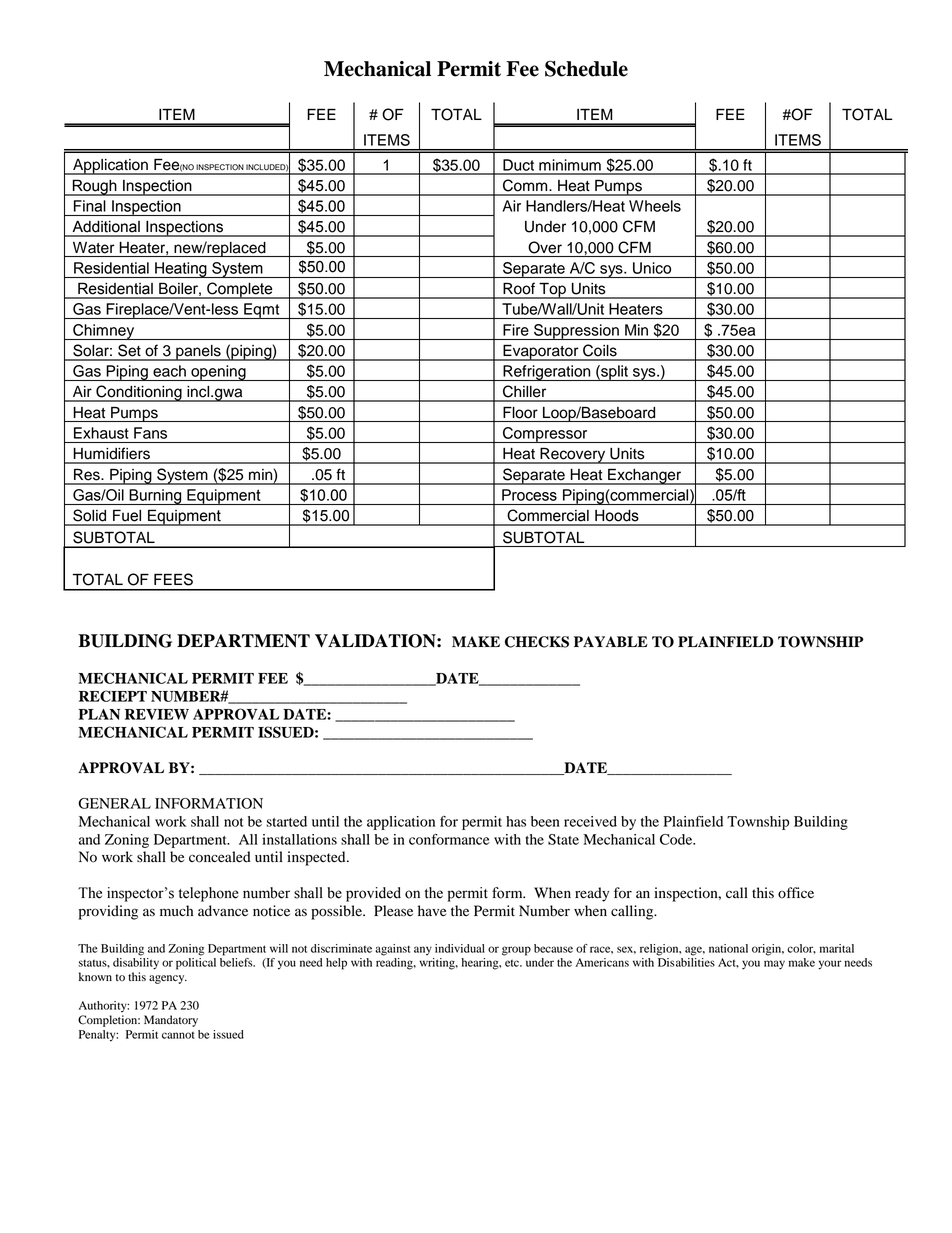  Describe the element at coordinates (516, 821) in the page. I see `has` at that location.
